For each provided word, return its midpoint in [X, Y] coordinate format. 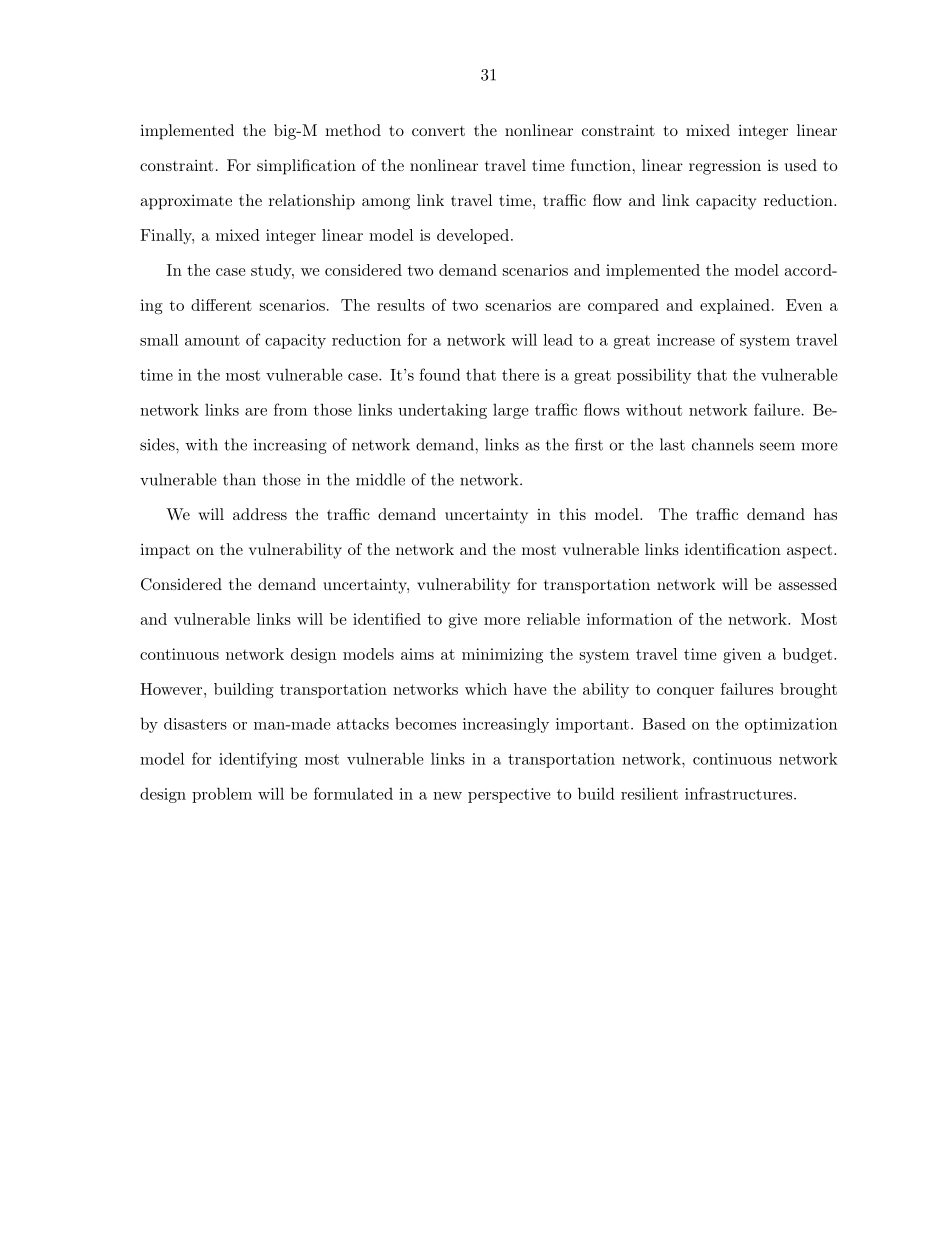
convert [438, 131]
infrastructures [738, 793]
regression [725, 167]
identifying [258, 760]
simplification [306, 167]
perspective [509, 795]
